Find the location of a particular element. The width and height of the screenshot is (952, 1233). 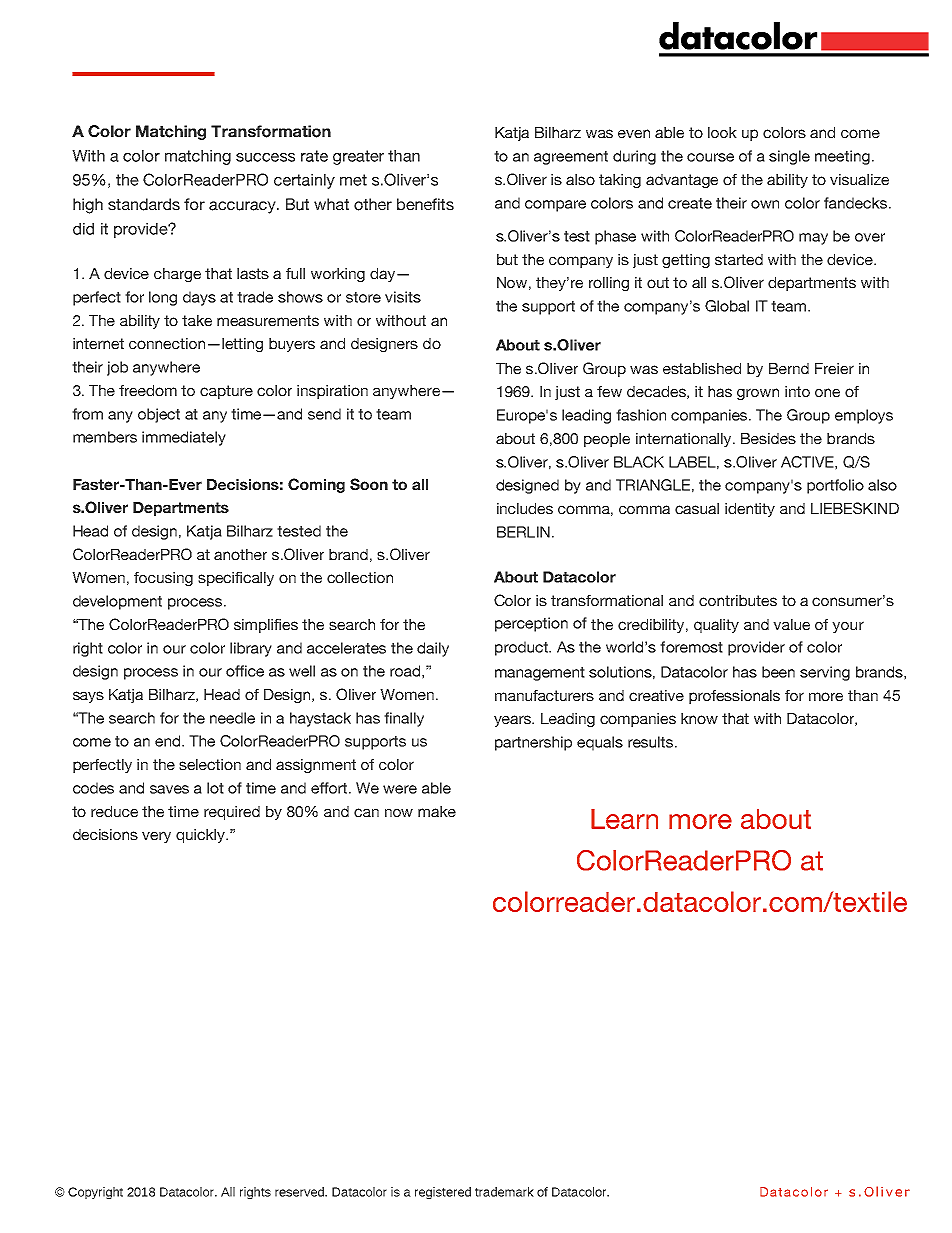

registered is located at coordinates (443, 1193).
